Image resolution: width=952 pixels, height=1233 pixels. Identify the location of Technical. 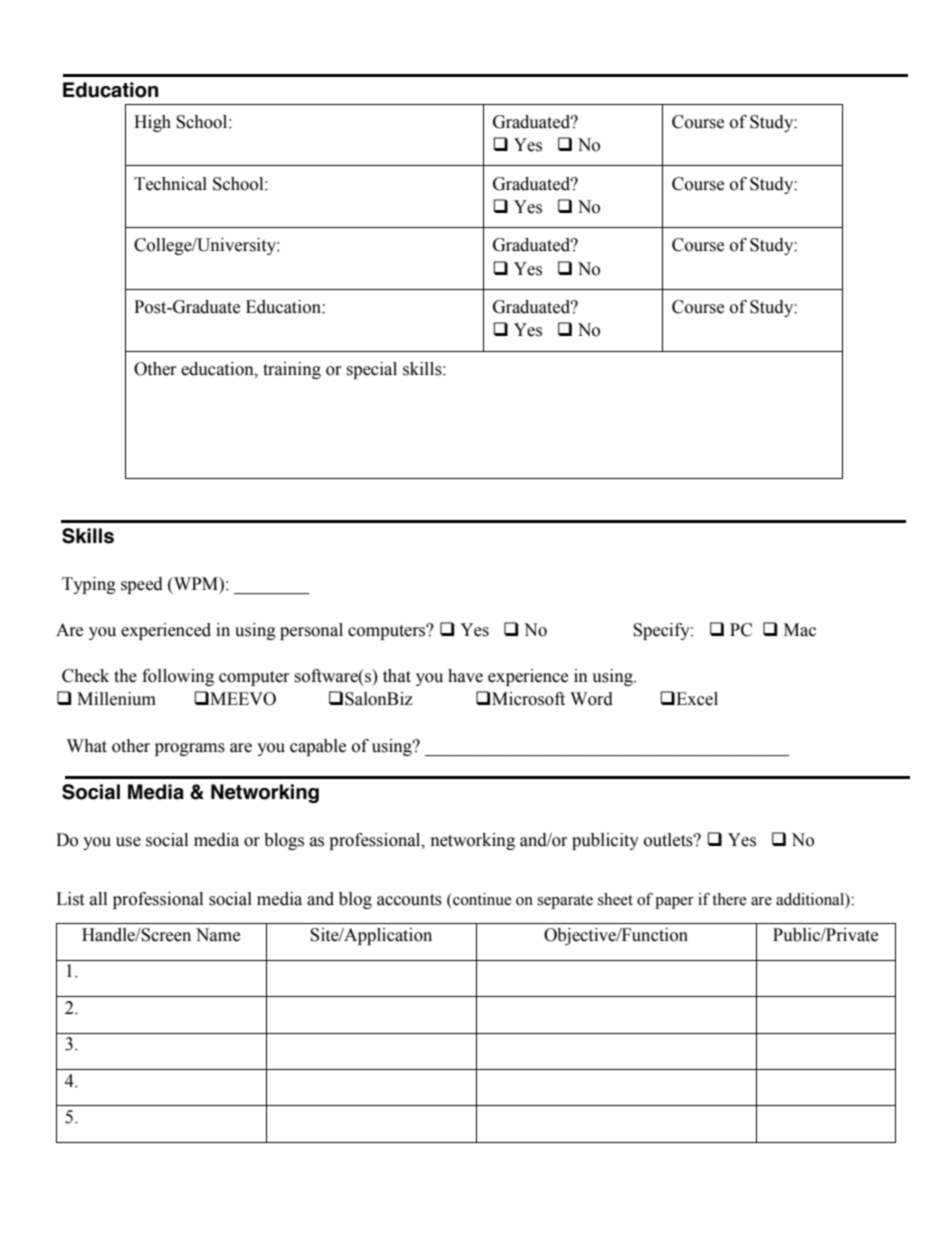
(170, 184).
